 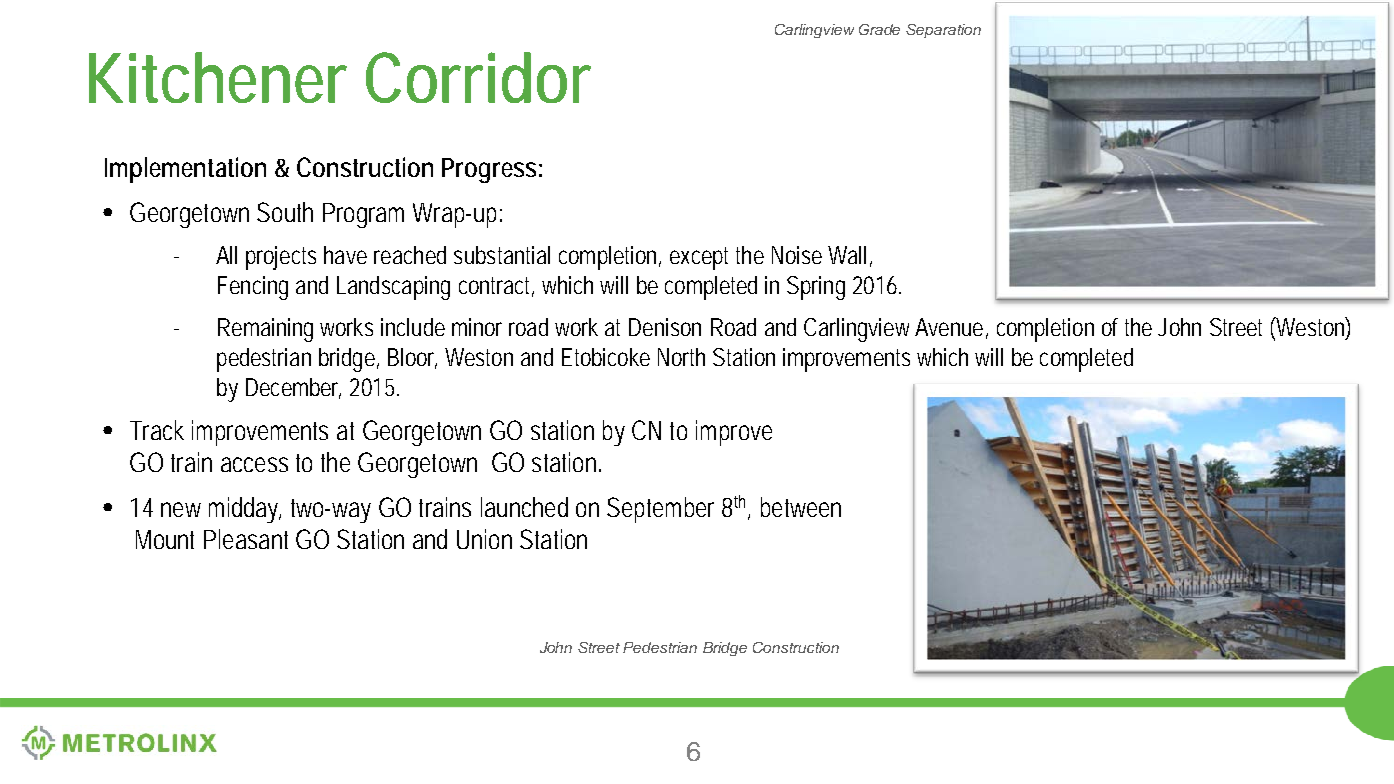 I want to click on Grade, so click(x=879, y=29).
